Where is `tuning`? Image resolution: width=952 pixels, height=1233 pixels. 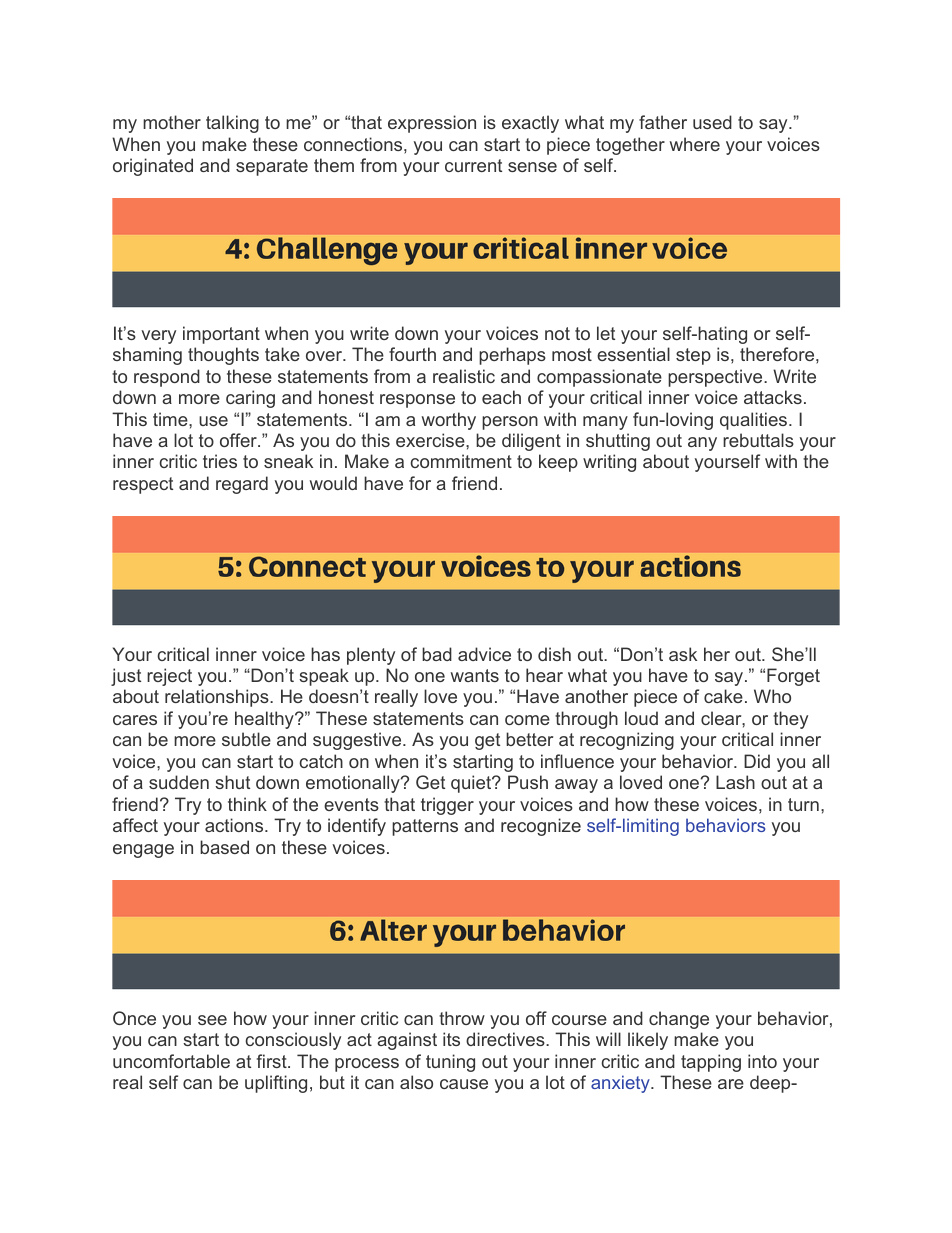
tuning is located at coordinates (450, 1063).
